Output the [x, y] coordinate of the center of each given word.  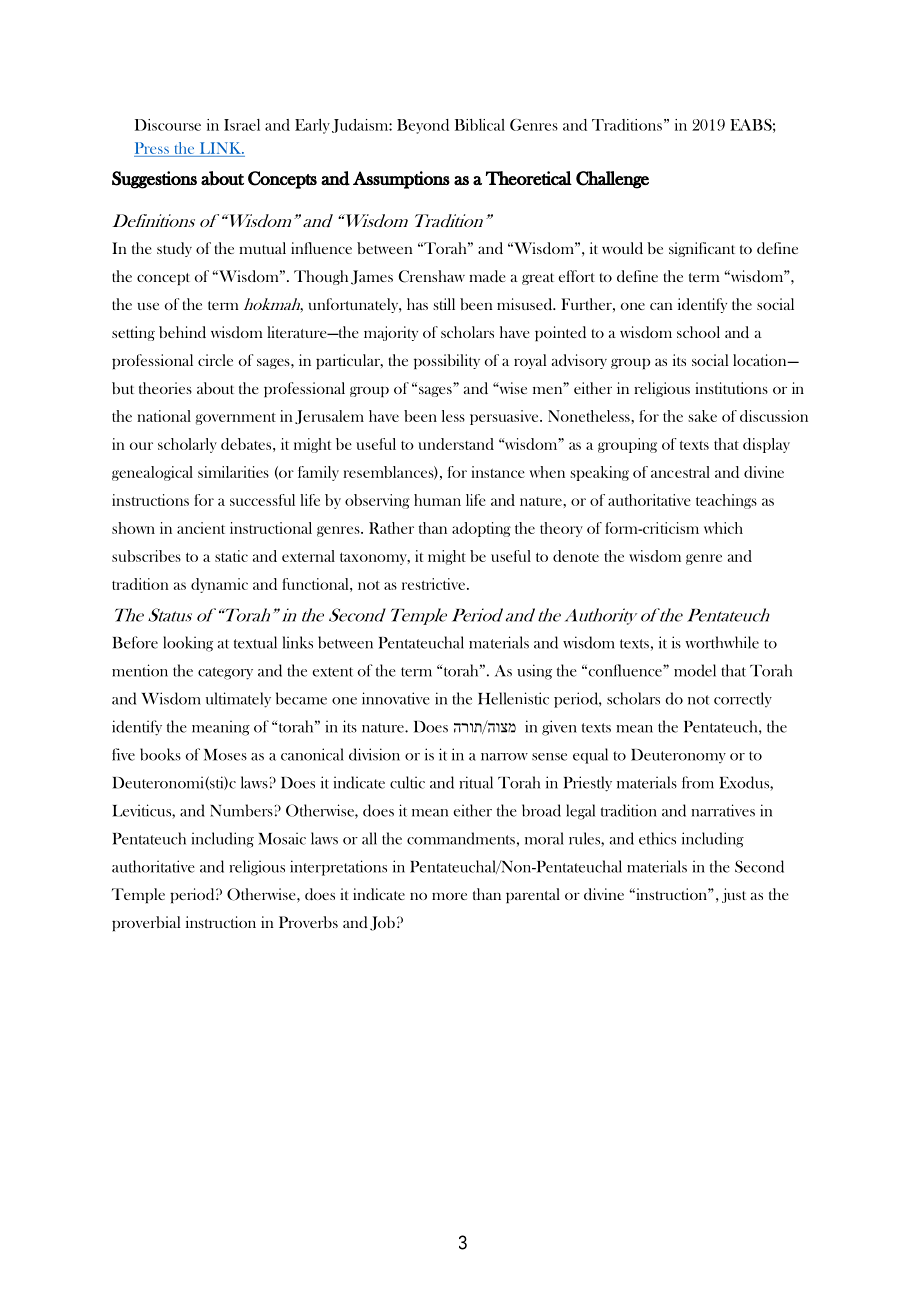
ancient [201, 528]
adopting [481, 529]
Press [152, 148]
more [449, 896]
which [723, 528]
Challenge [612, 180]
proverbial [146, 923]
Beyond [423, 126]
